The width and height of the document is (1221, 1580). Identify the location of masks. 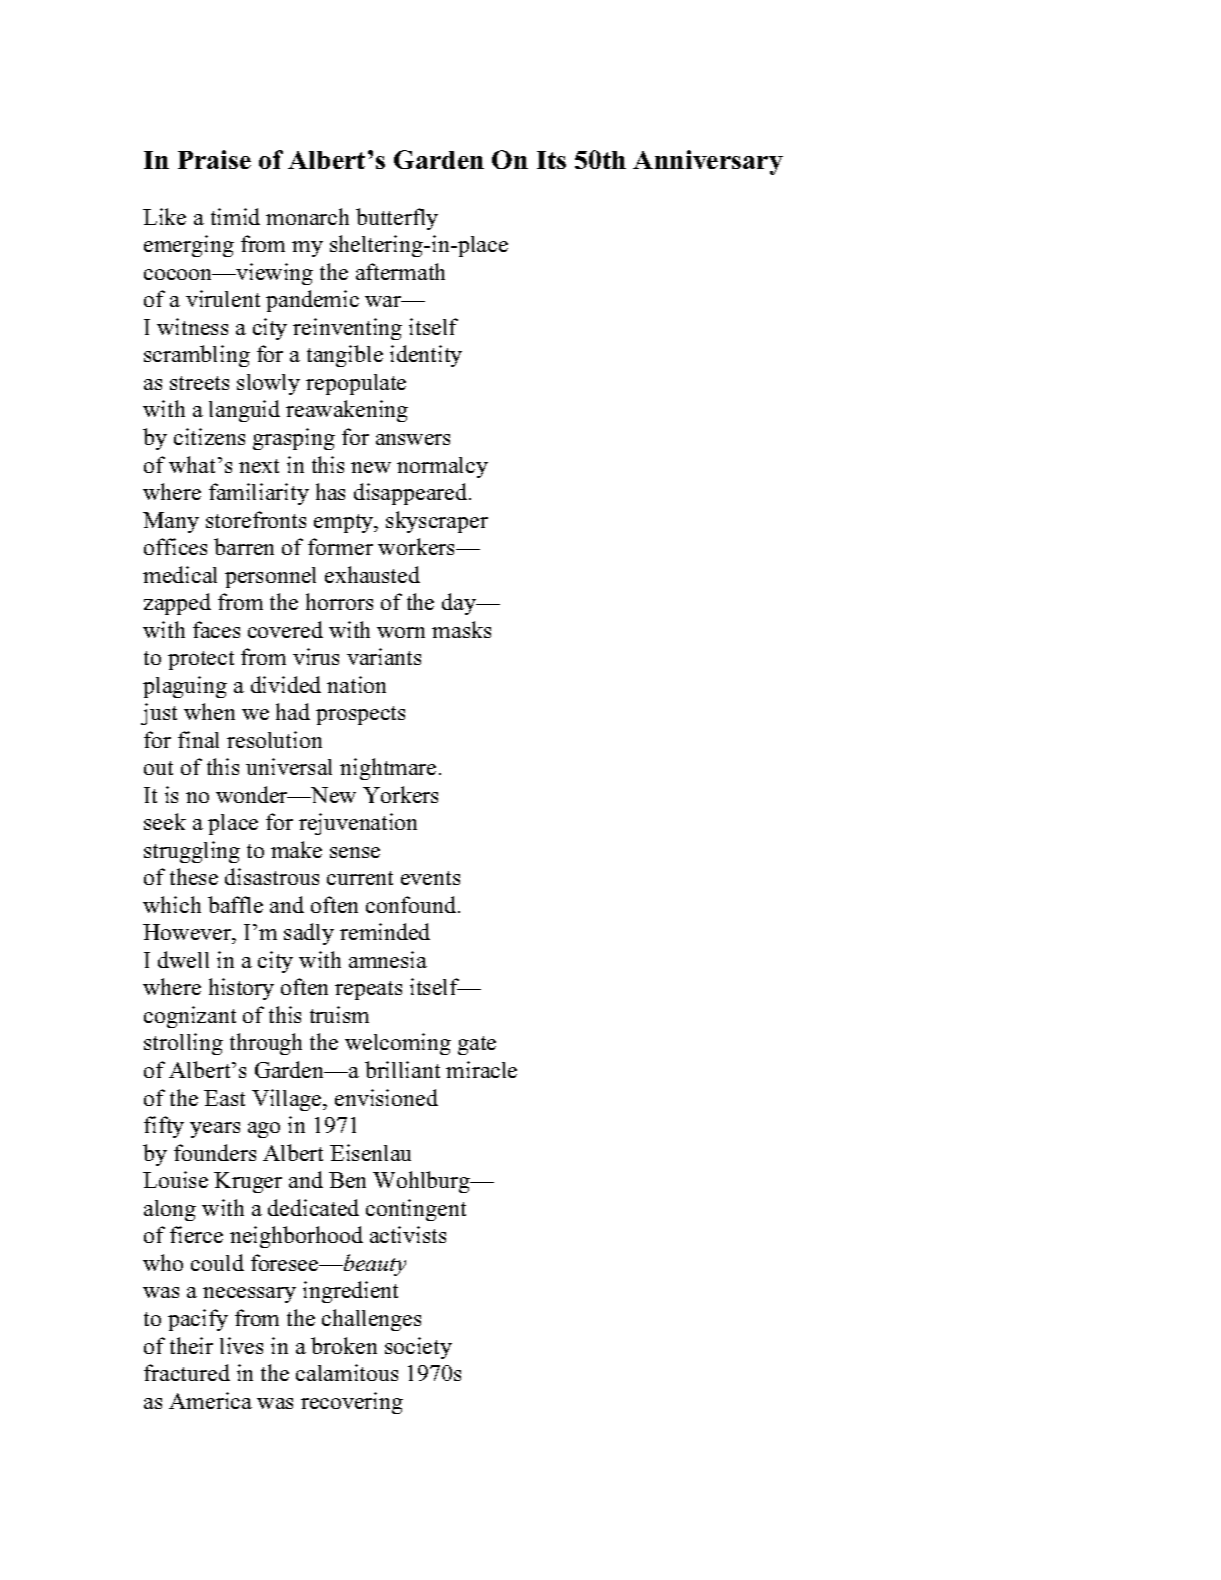
(461, 629).
